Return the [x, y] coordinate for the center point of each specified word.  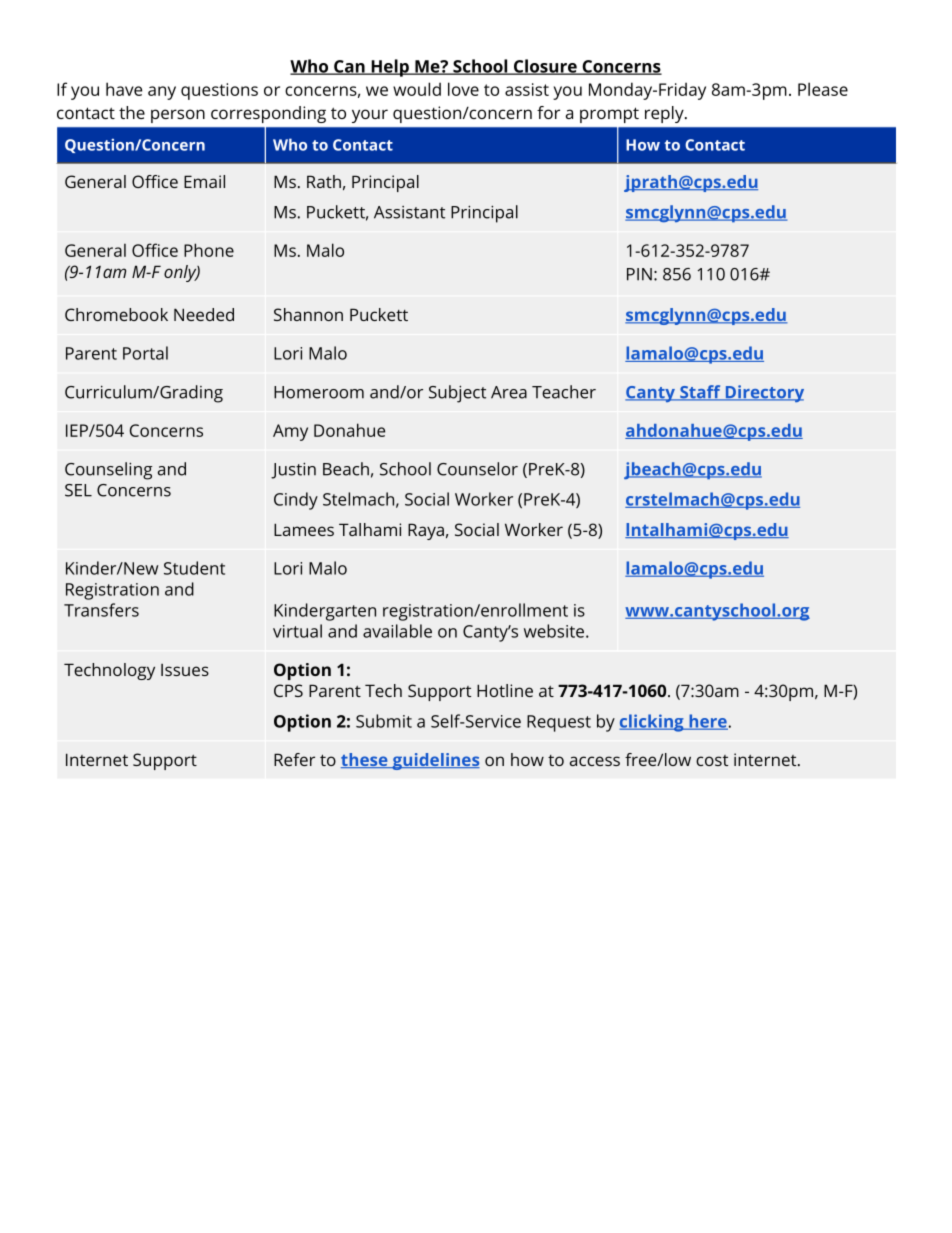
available [397, 631]
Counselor [477, 469]
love [463, 89]
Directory [763, 393]
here [707, 722]
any [162, 93]
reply [665, 114]
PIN [639, 274]
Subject [457, 394]
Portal [145, 353]
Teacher [564, 392]
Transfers [101, 610]
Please [823, 89]
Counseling [108, 471]
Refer [294, 759]
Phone [209, 250]
